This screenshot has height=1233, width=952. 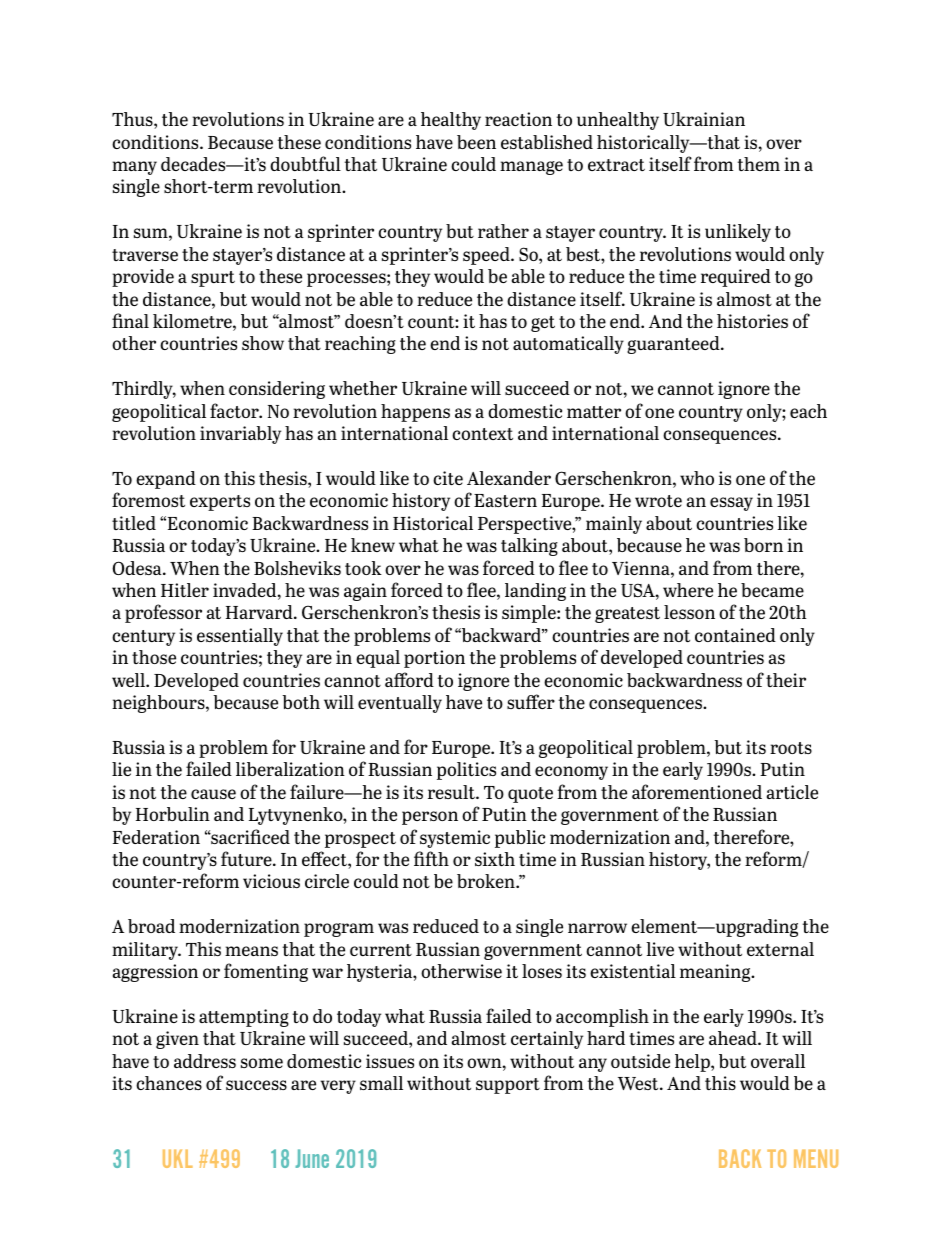 I want to click on contained, so click(x=735, y=635).
